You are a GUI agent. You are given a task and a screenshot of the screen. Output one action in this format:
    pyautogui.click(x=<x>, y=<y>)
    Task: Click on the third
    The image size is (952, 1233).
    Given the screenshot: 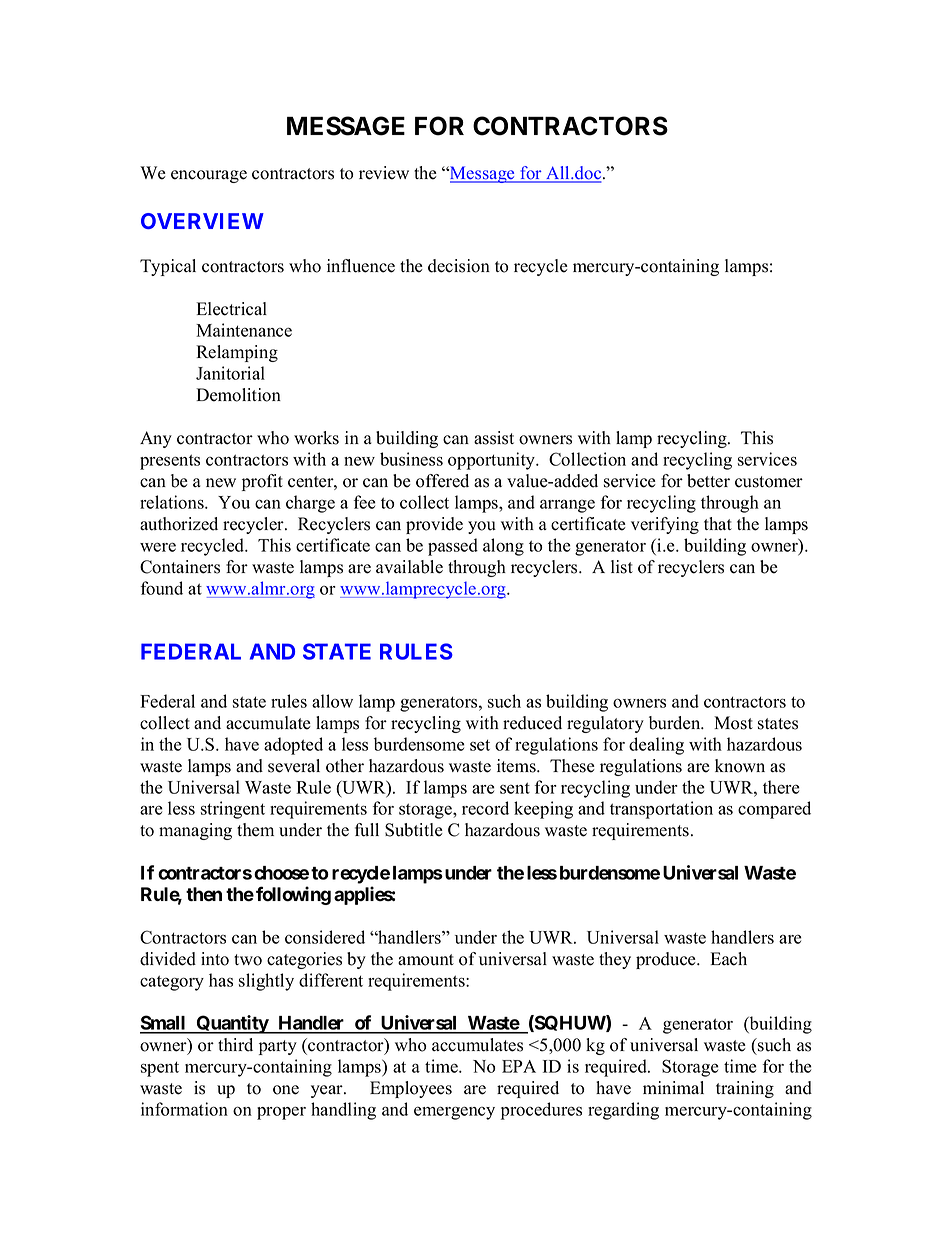 What is the action you would take?
    pyautogui.click(x=235, y=1045)
